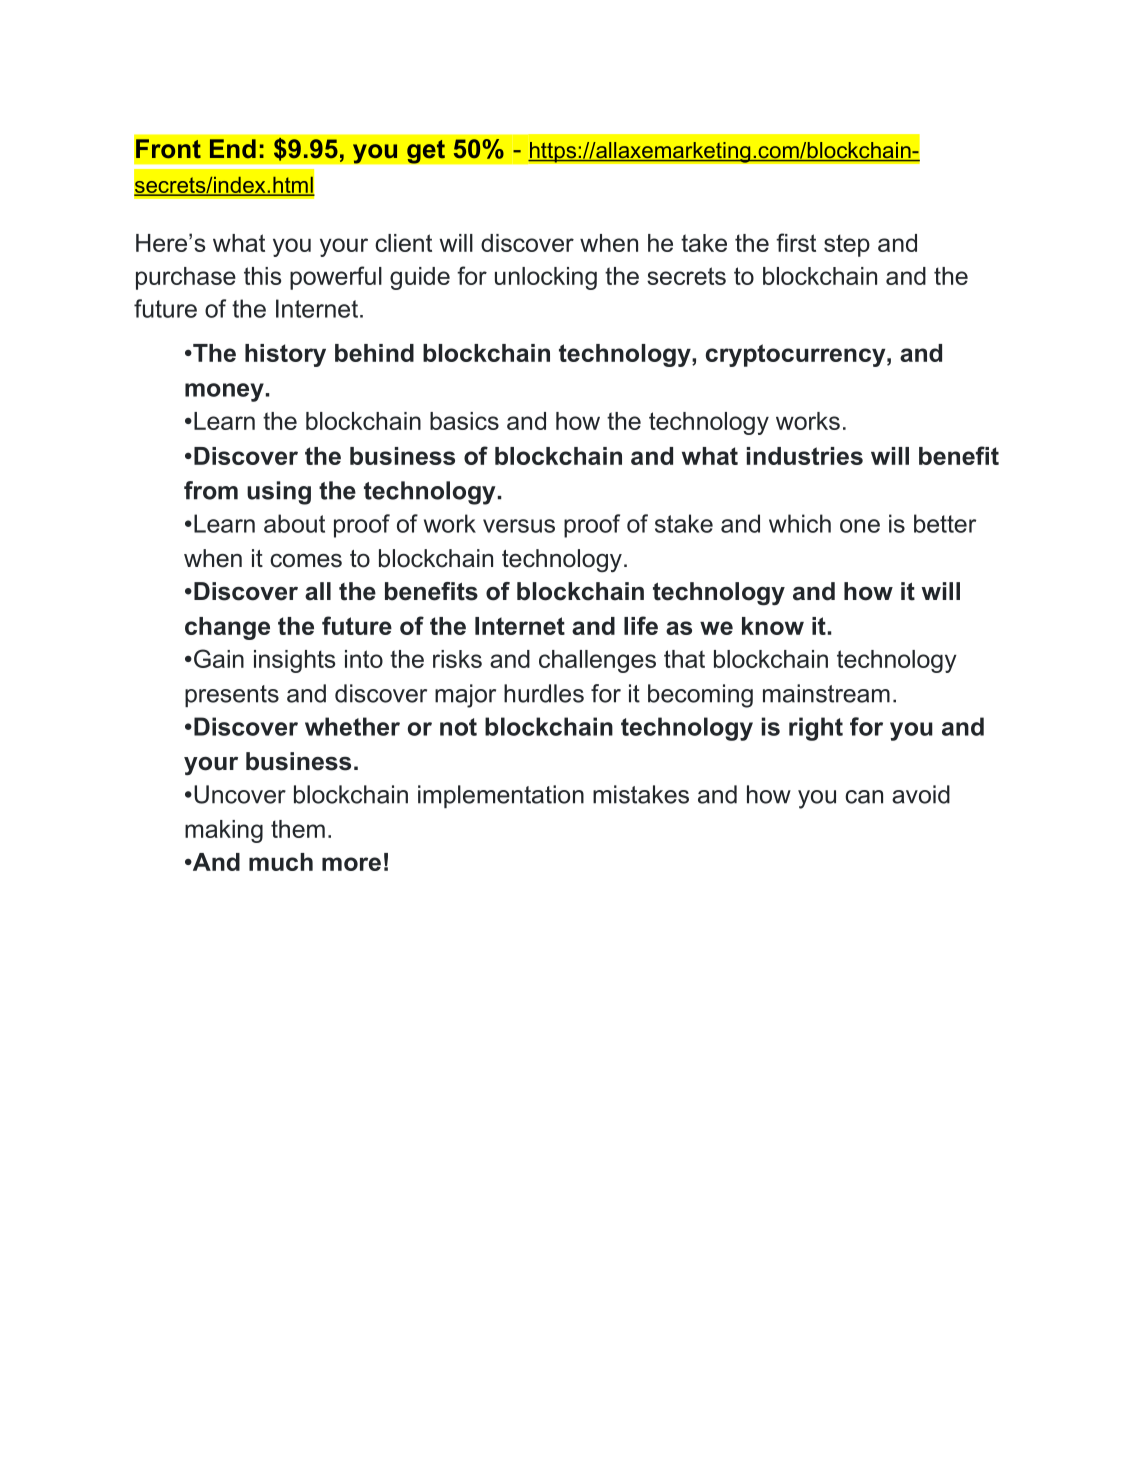  I want to click on using, so click(279, 493).
